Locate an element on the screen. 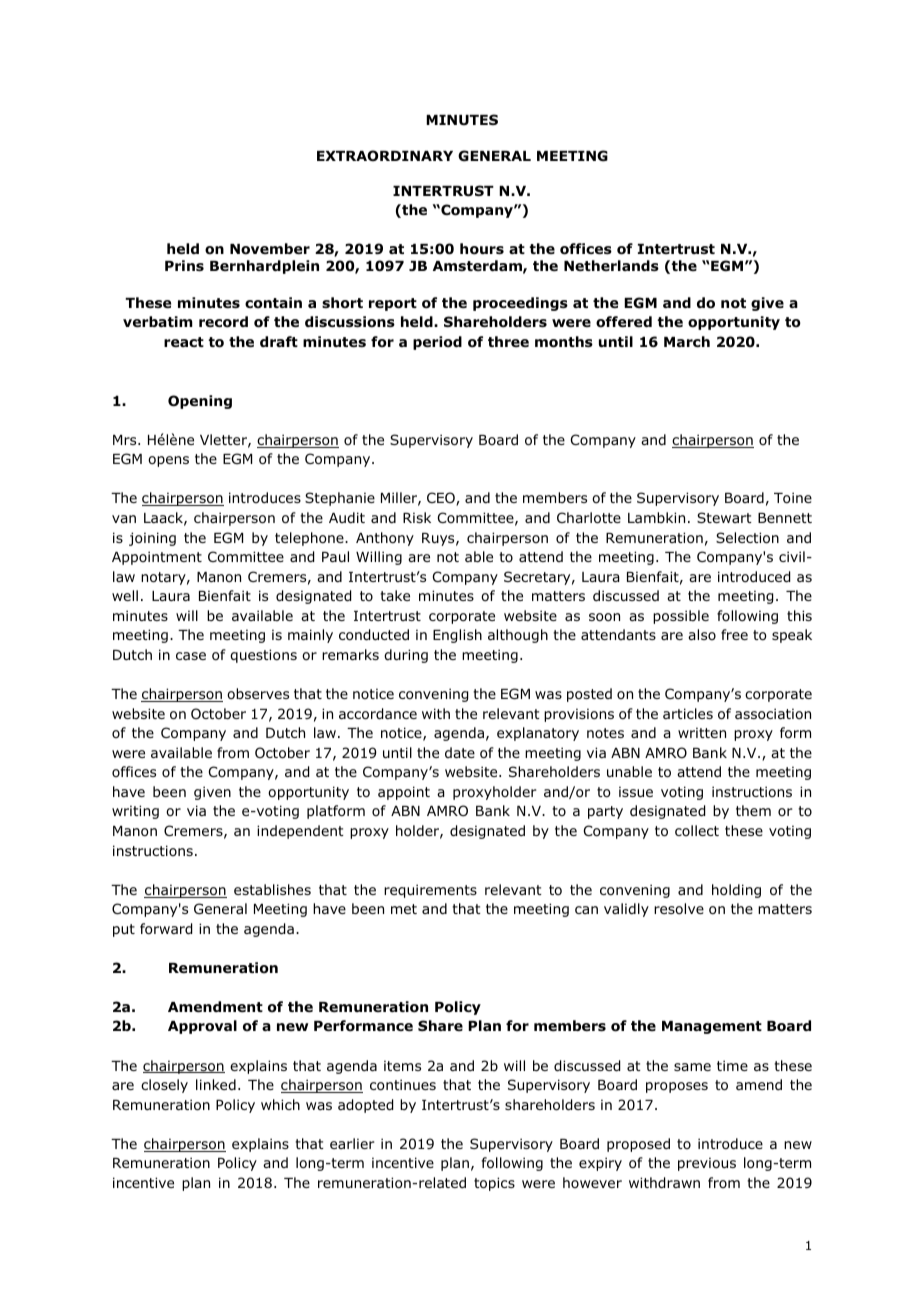 The image size is (924, 1309). previous is located at coordinates (707, 1164).
